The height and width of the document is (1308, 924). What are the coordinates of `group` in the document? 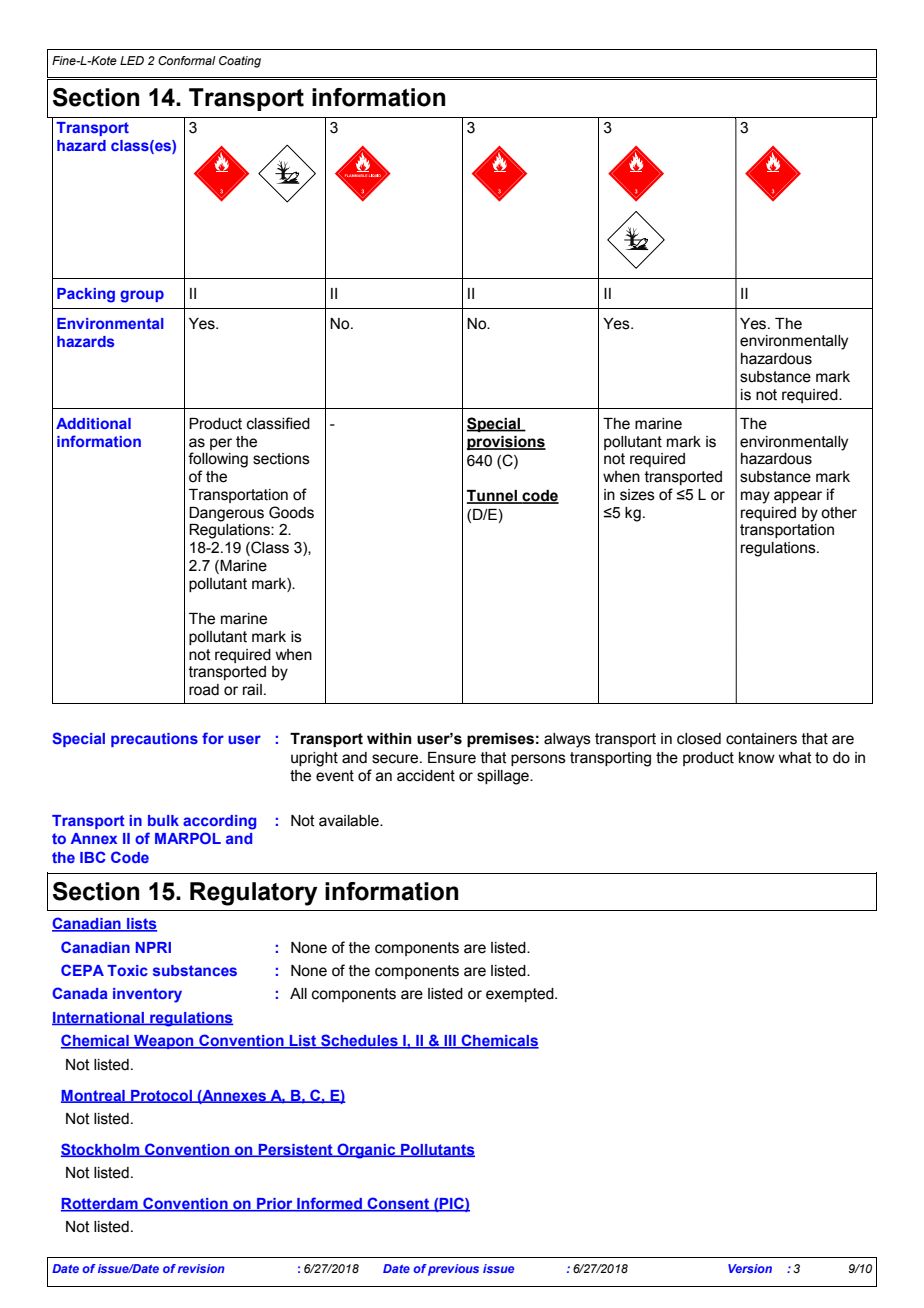 It's located at (142, 296).
